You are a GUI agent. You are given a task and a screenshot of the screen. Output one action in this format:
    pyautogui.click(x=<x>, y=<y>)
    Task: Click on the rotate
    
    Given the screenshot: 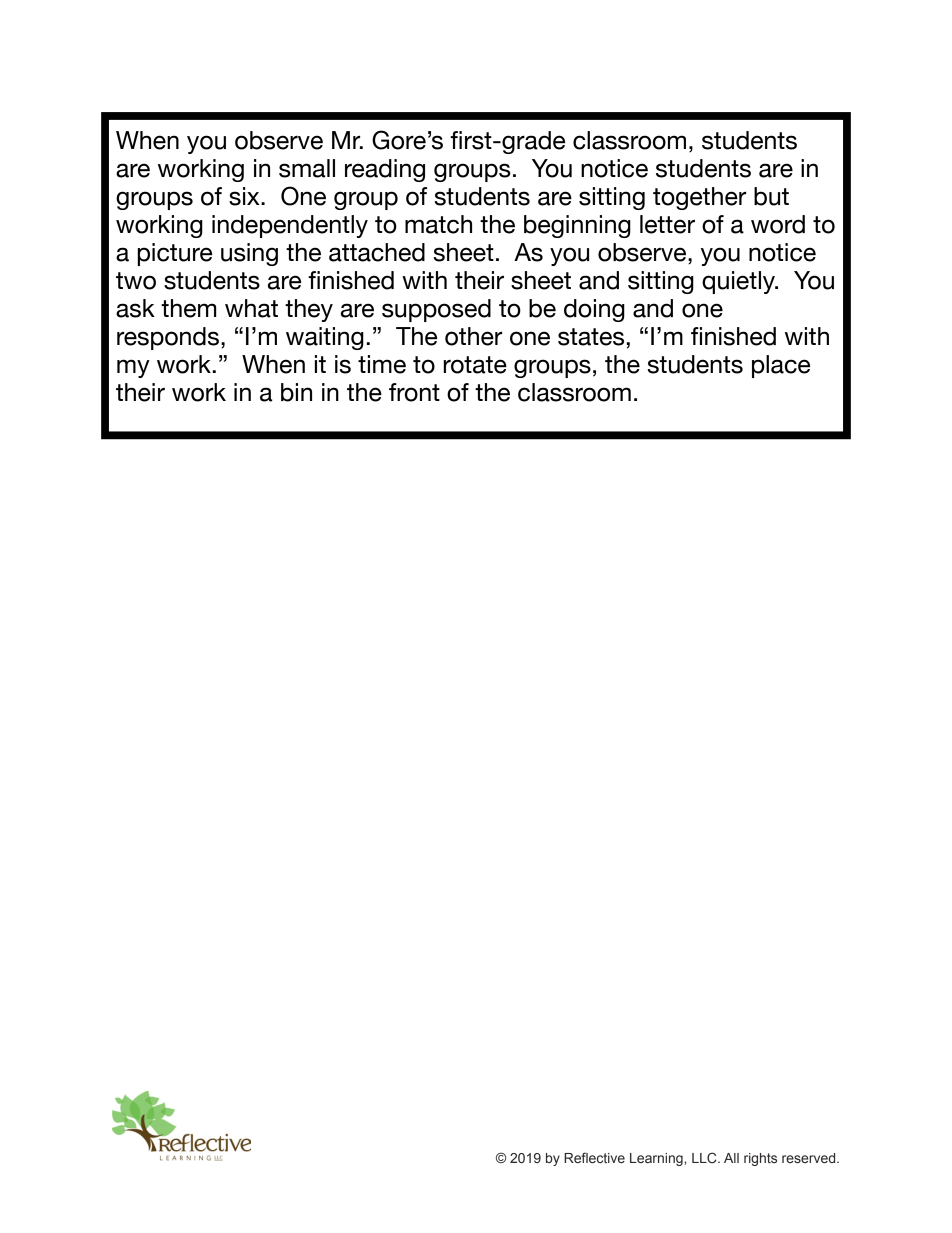 What is the action you would take?
    pyautogui.click(x=475, y=365)
